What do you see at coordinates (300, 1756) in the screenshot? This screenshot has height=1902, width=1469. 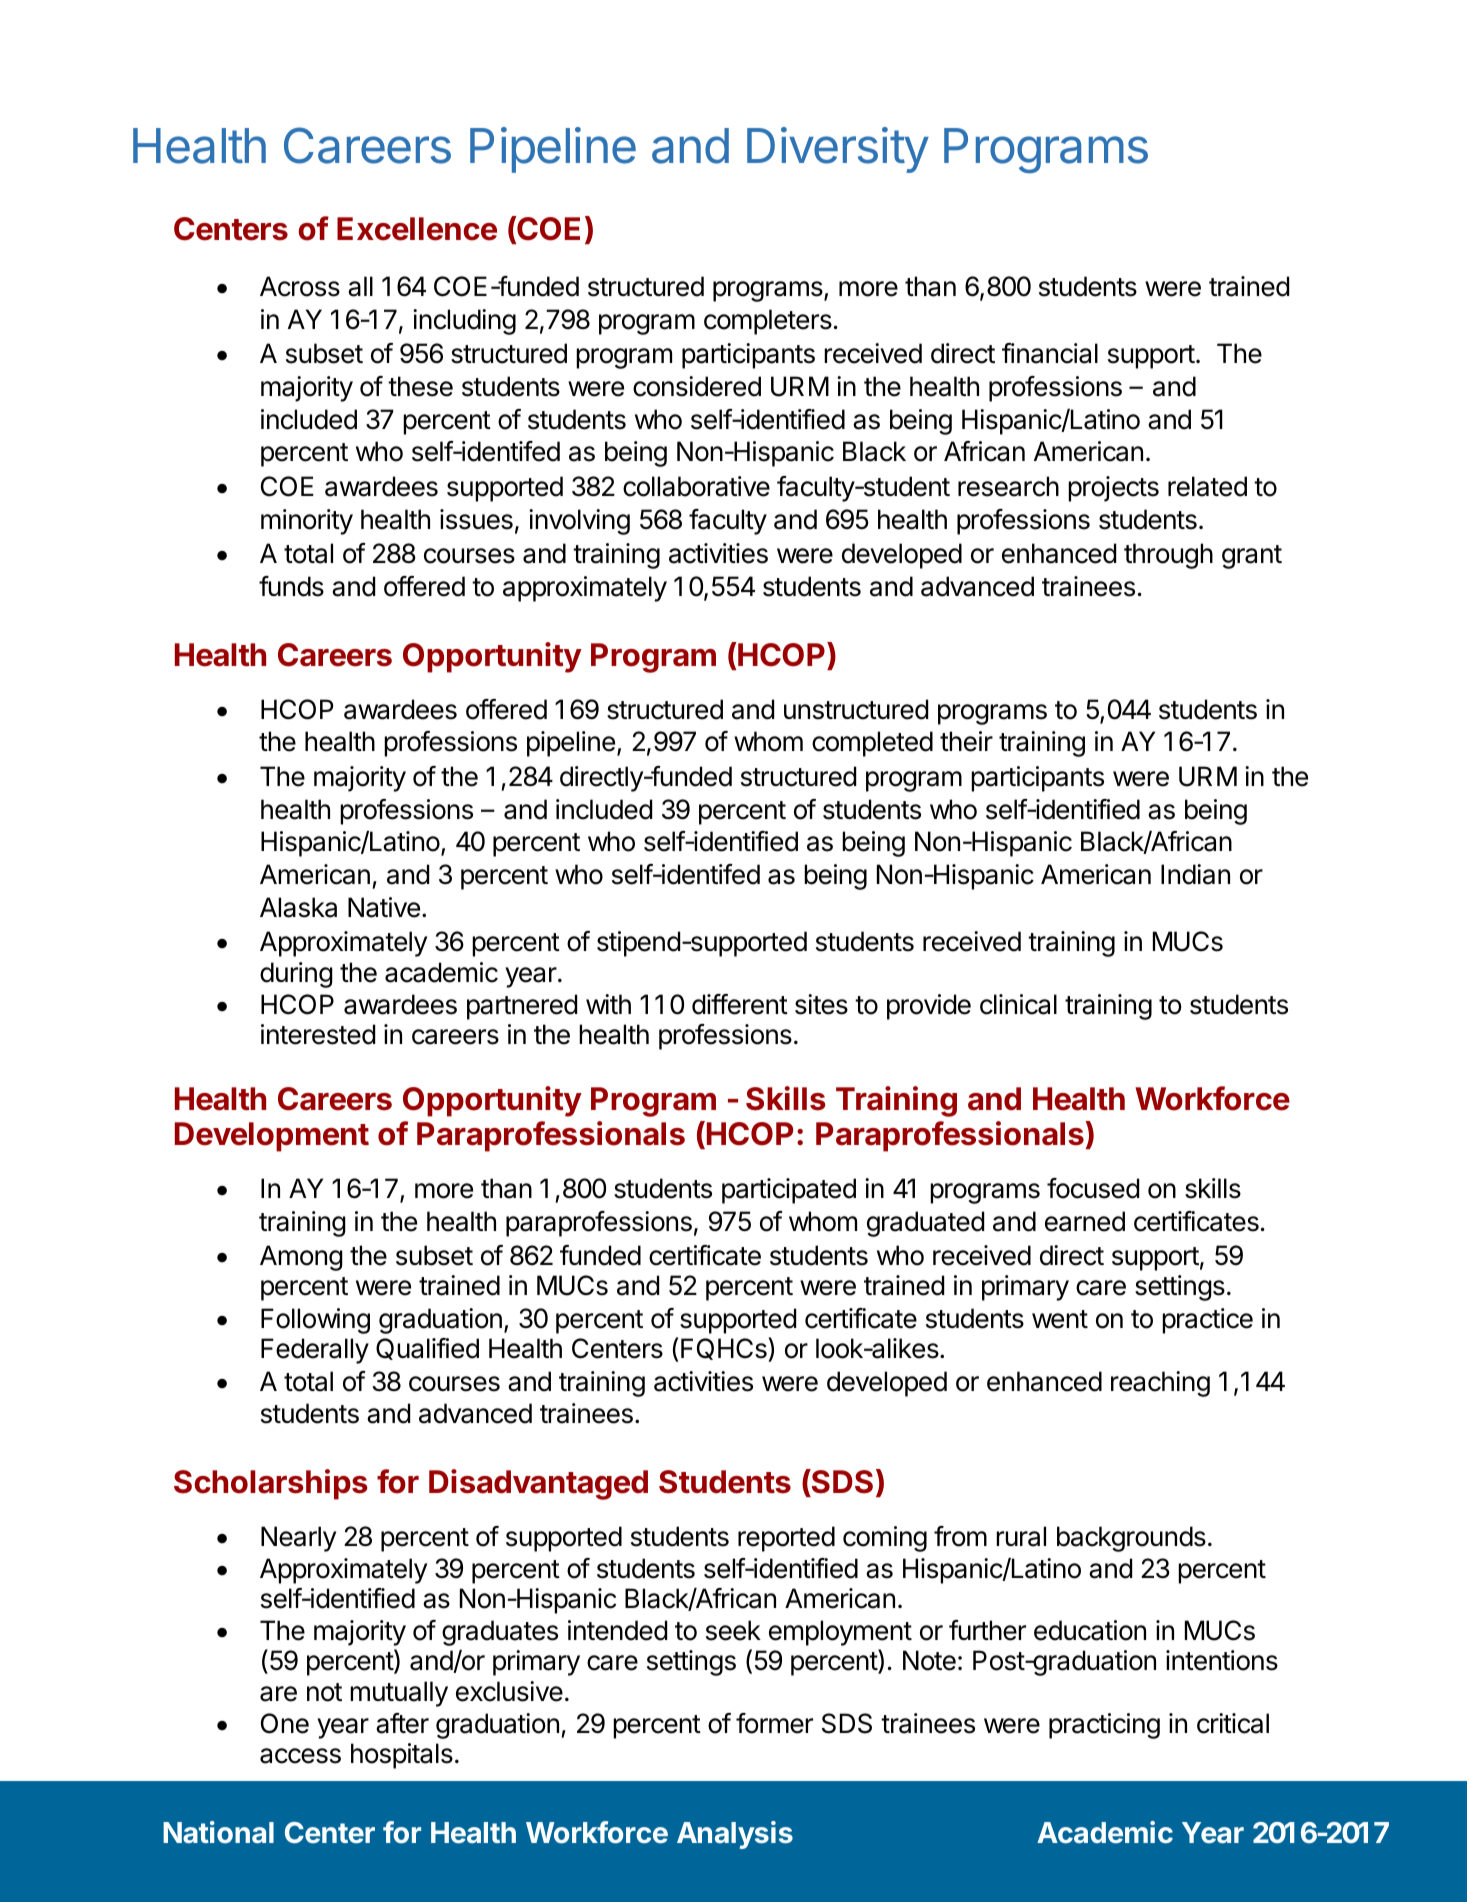 I see `access` at bounding box center [300, 1756].
